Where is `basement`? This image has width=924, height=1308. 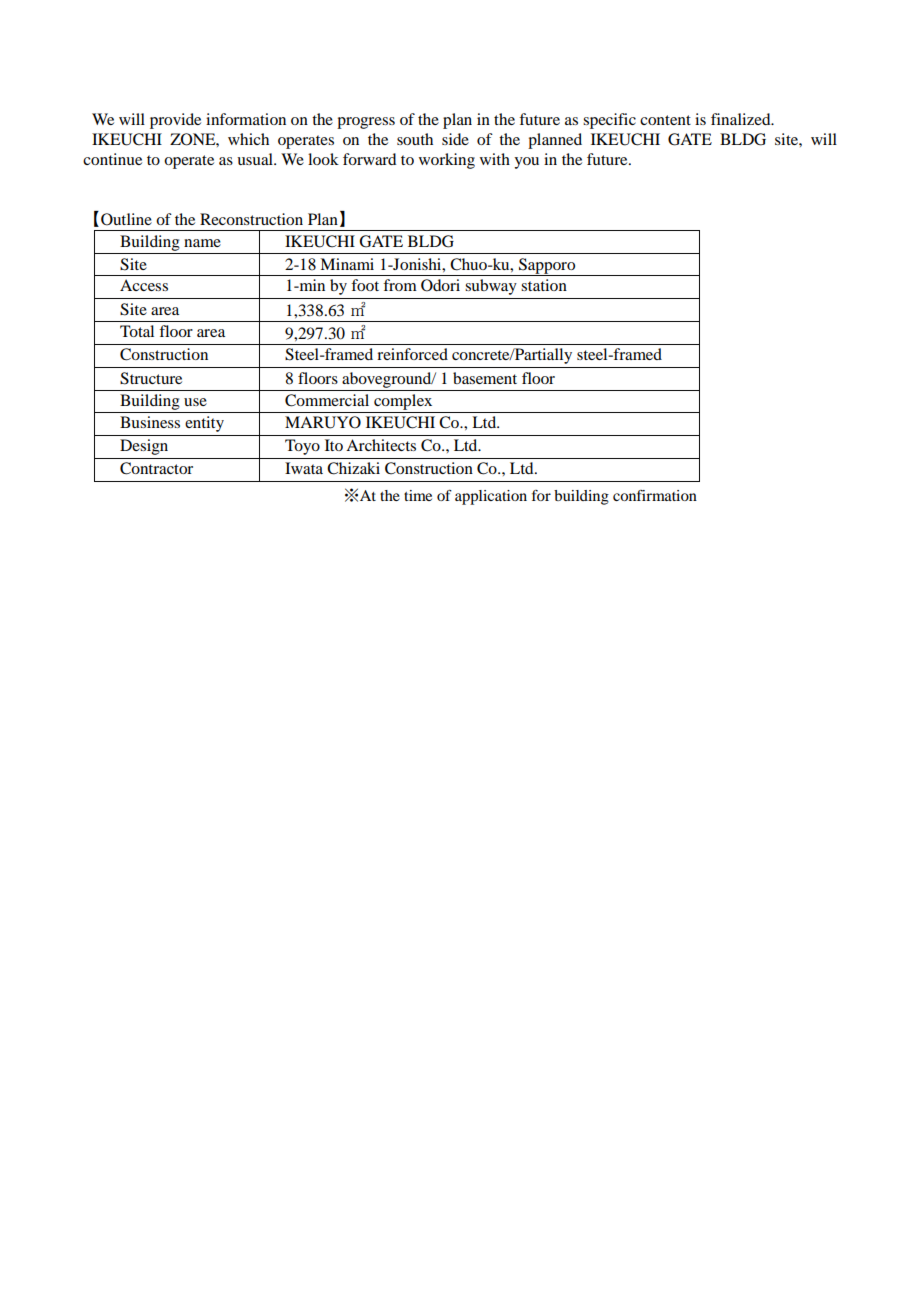
basement is located at coordinates (485, 378).
